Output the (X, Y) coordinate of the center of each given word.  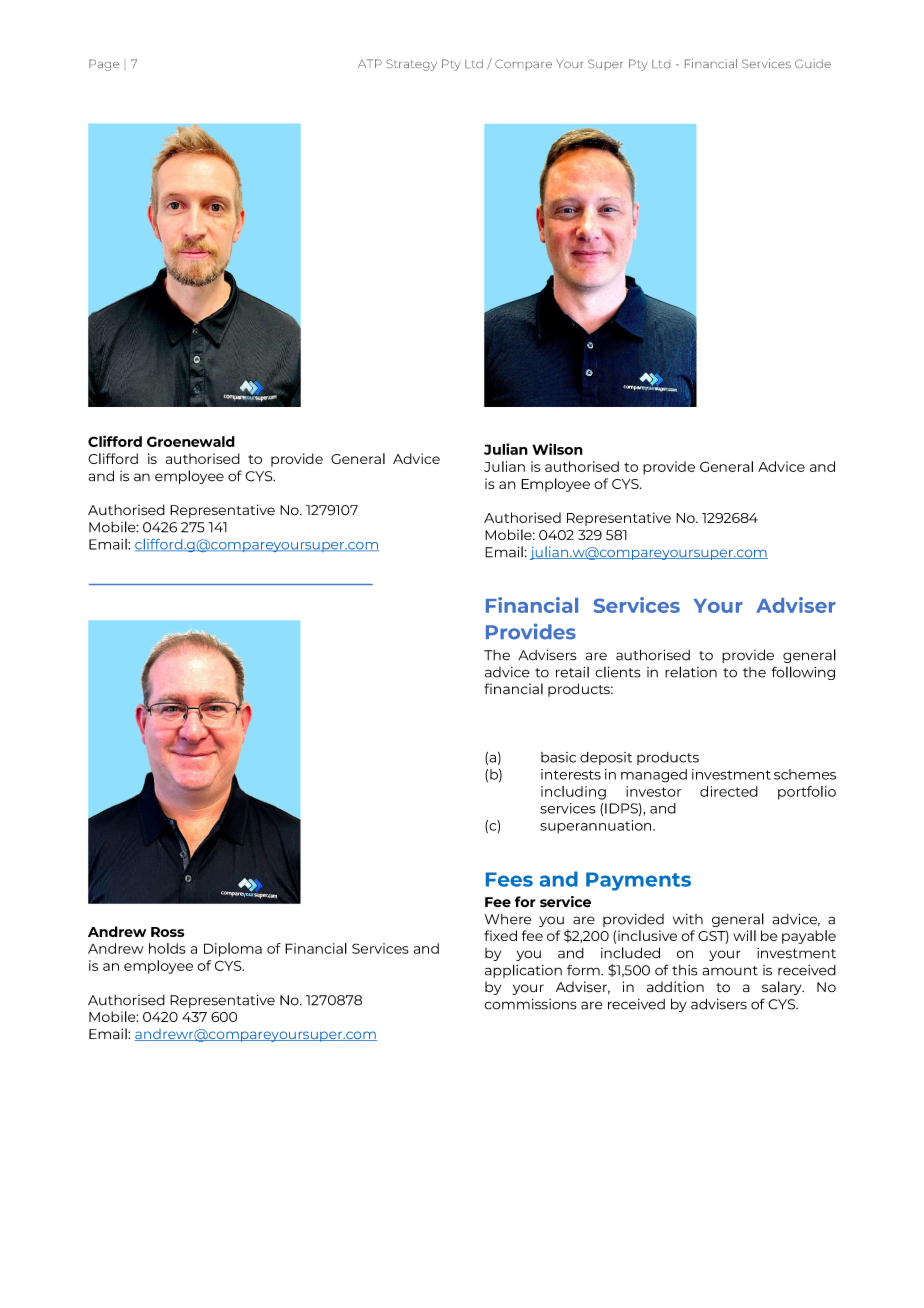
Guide (813, 63)
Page (104, 65)
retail (572, 672)
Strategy (411, 65)
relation (691, 672)
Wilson (557, 449)
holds (167, 948)
